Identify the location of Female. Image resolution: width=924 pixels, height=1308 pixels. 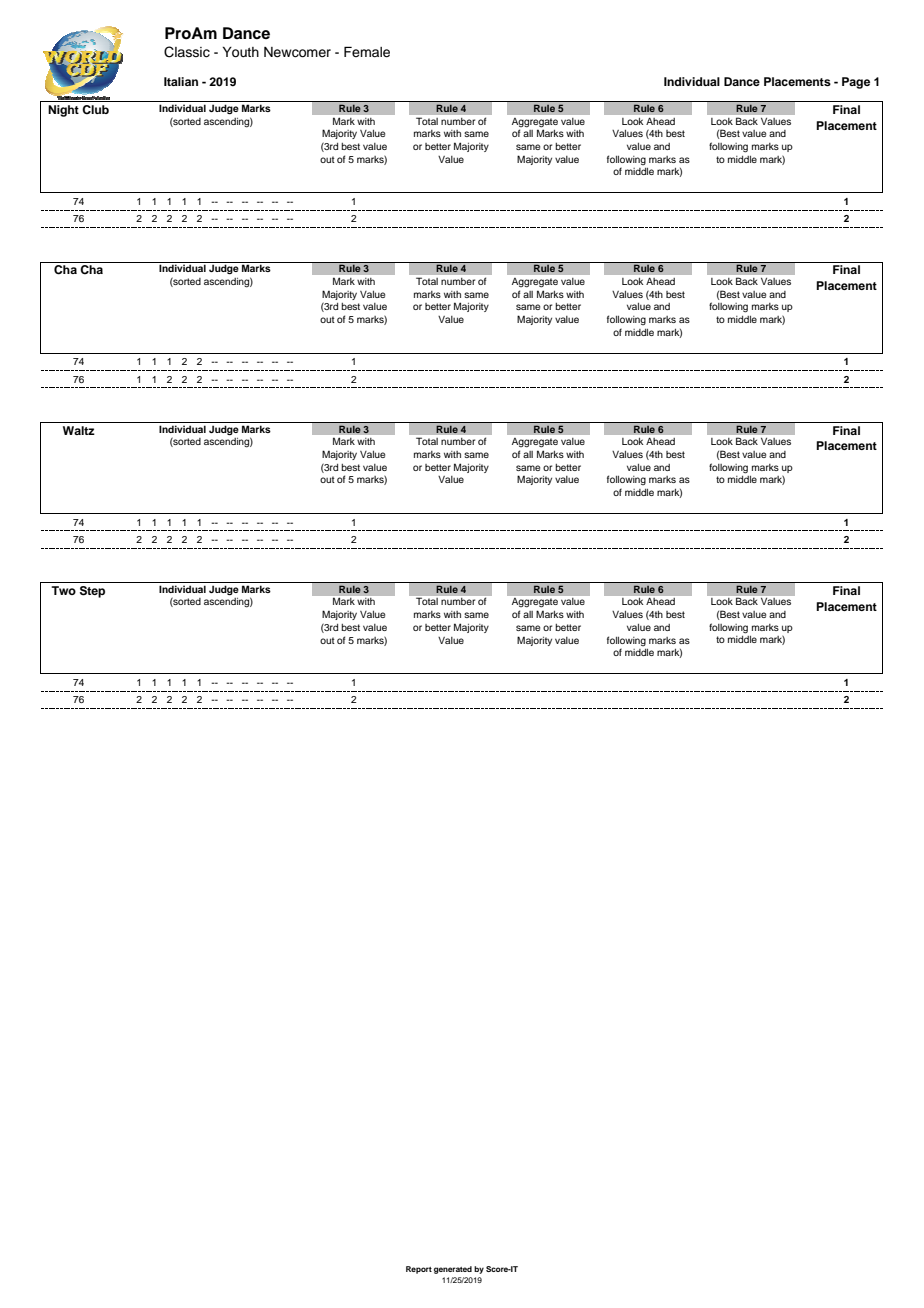
(367, 52).
